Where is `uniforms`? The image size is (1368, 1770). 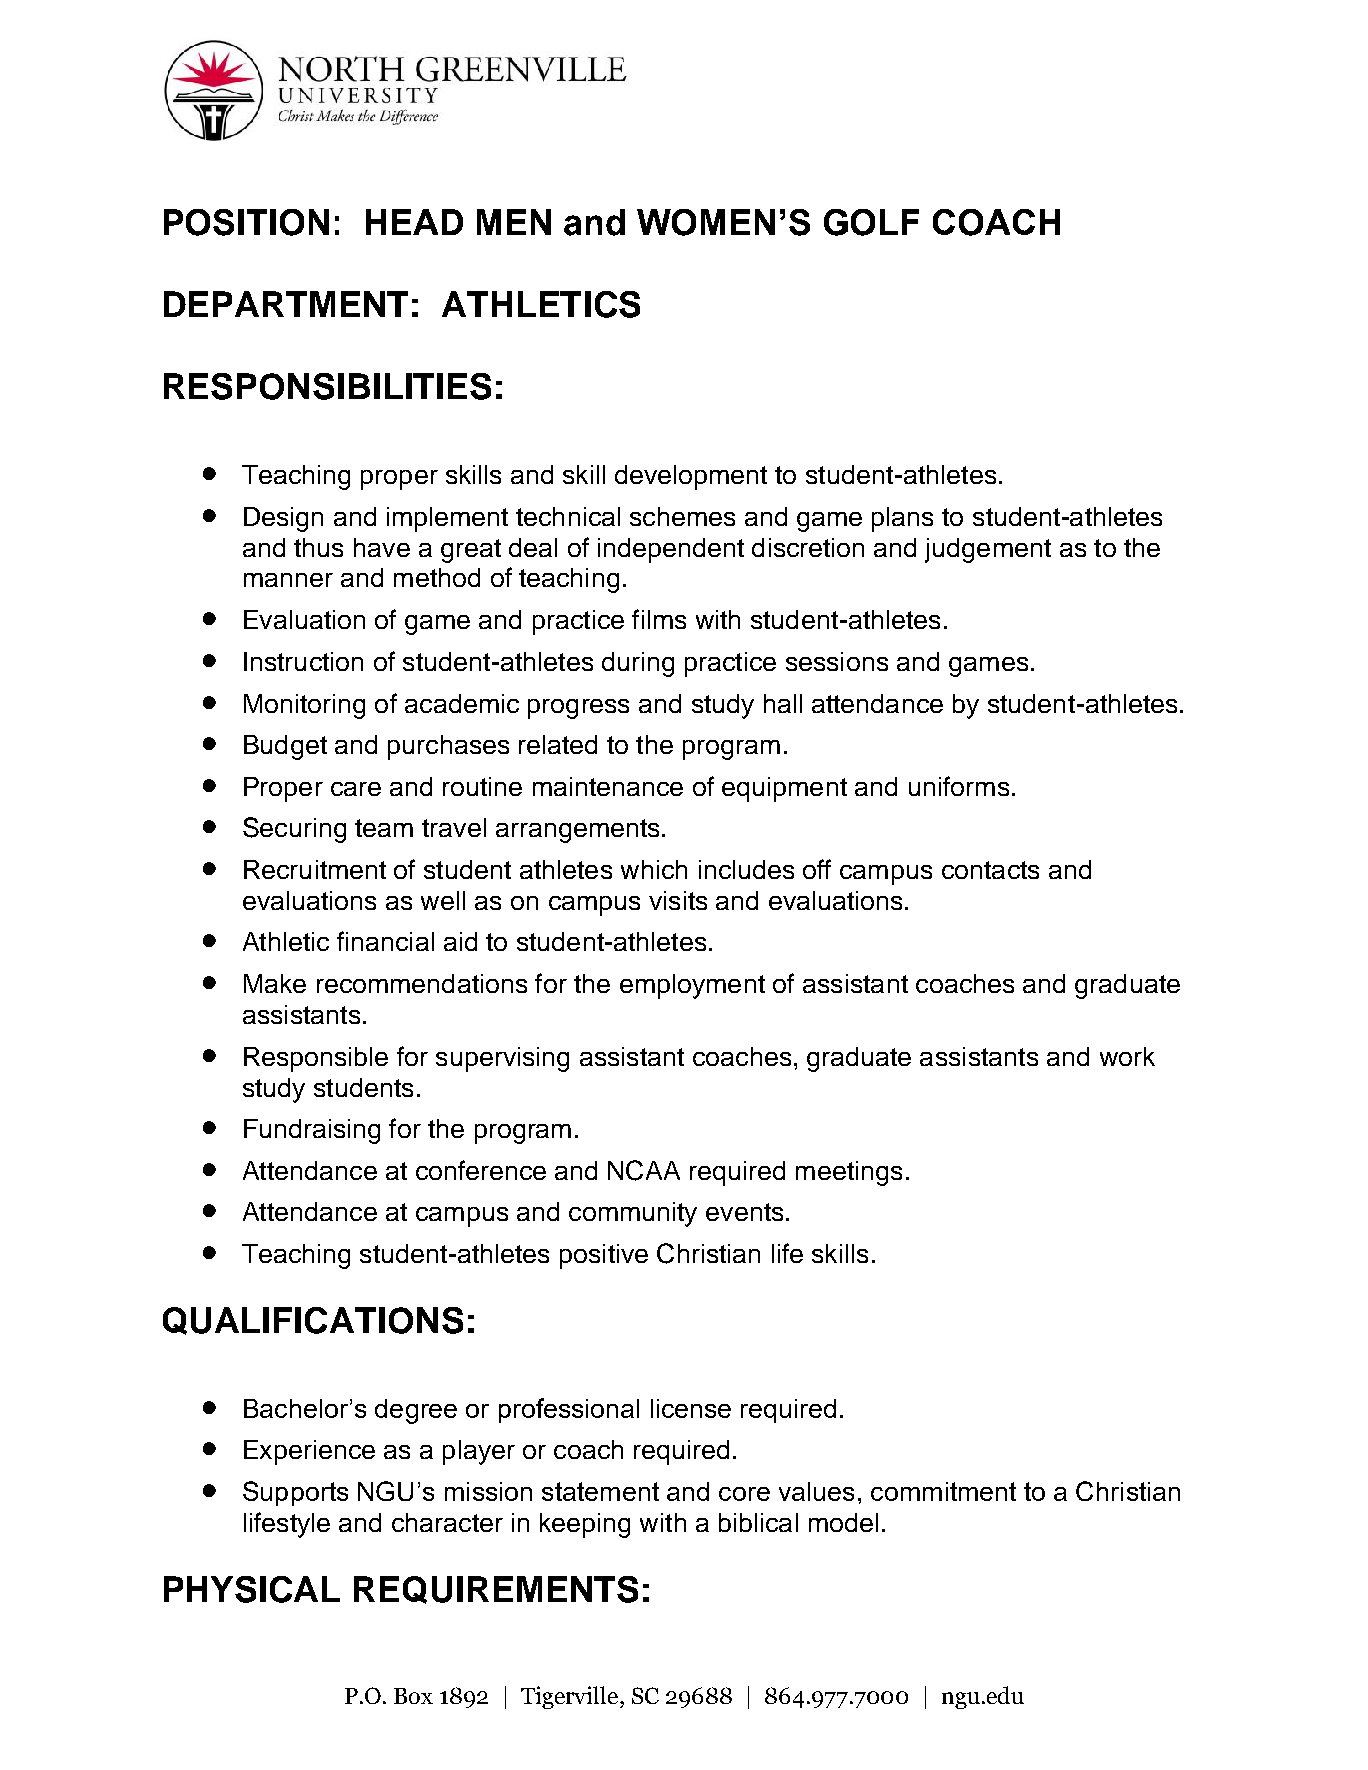
uniforms is located at coordinates (959, 786).
